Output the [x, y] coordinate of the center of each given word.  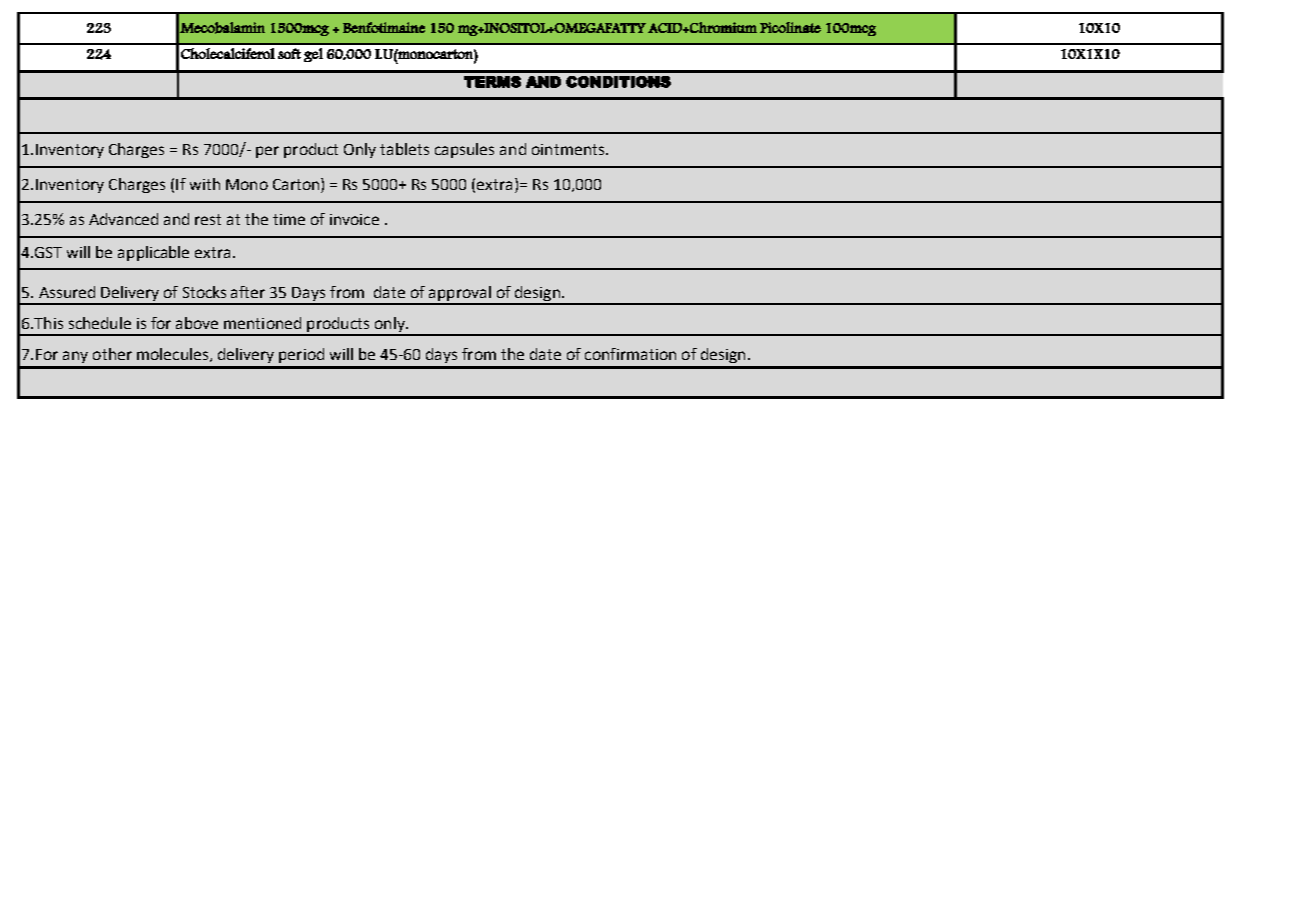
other [112, 354]
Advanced [123, 219]
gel [313, 55]
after [248, 292]
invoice [354, 219]
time [289, 219]
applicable [153, 253]
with [205, 184]
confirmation [630, 354]
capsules [464, 150]
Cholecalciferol [228, 53]
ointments [569, 149]
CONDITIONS [618, 82]
